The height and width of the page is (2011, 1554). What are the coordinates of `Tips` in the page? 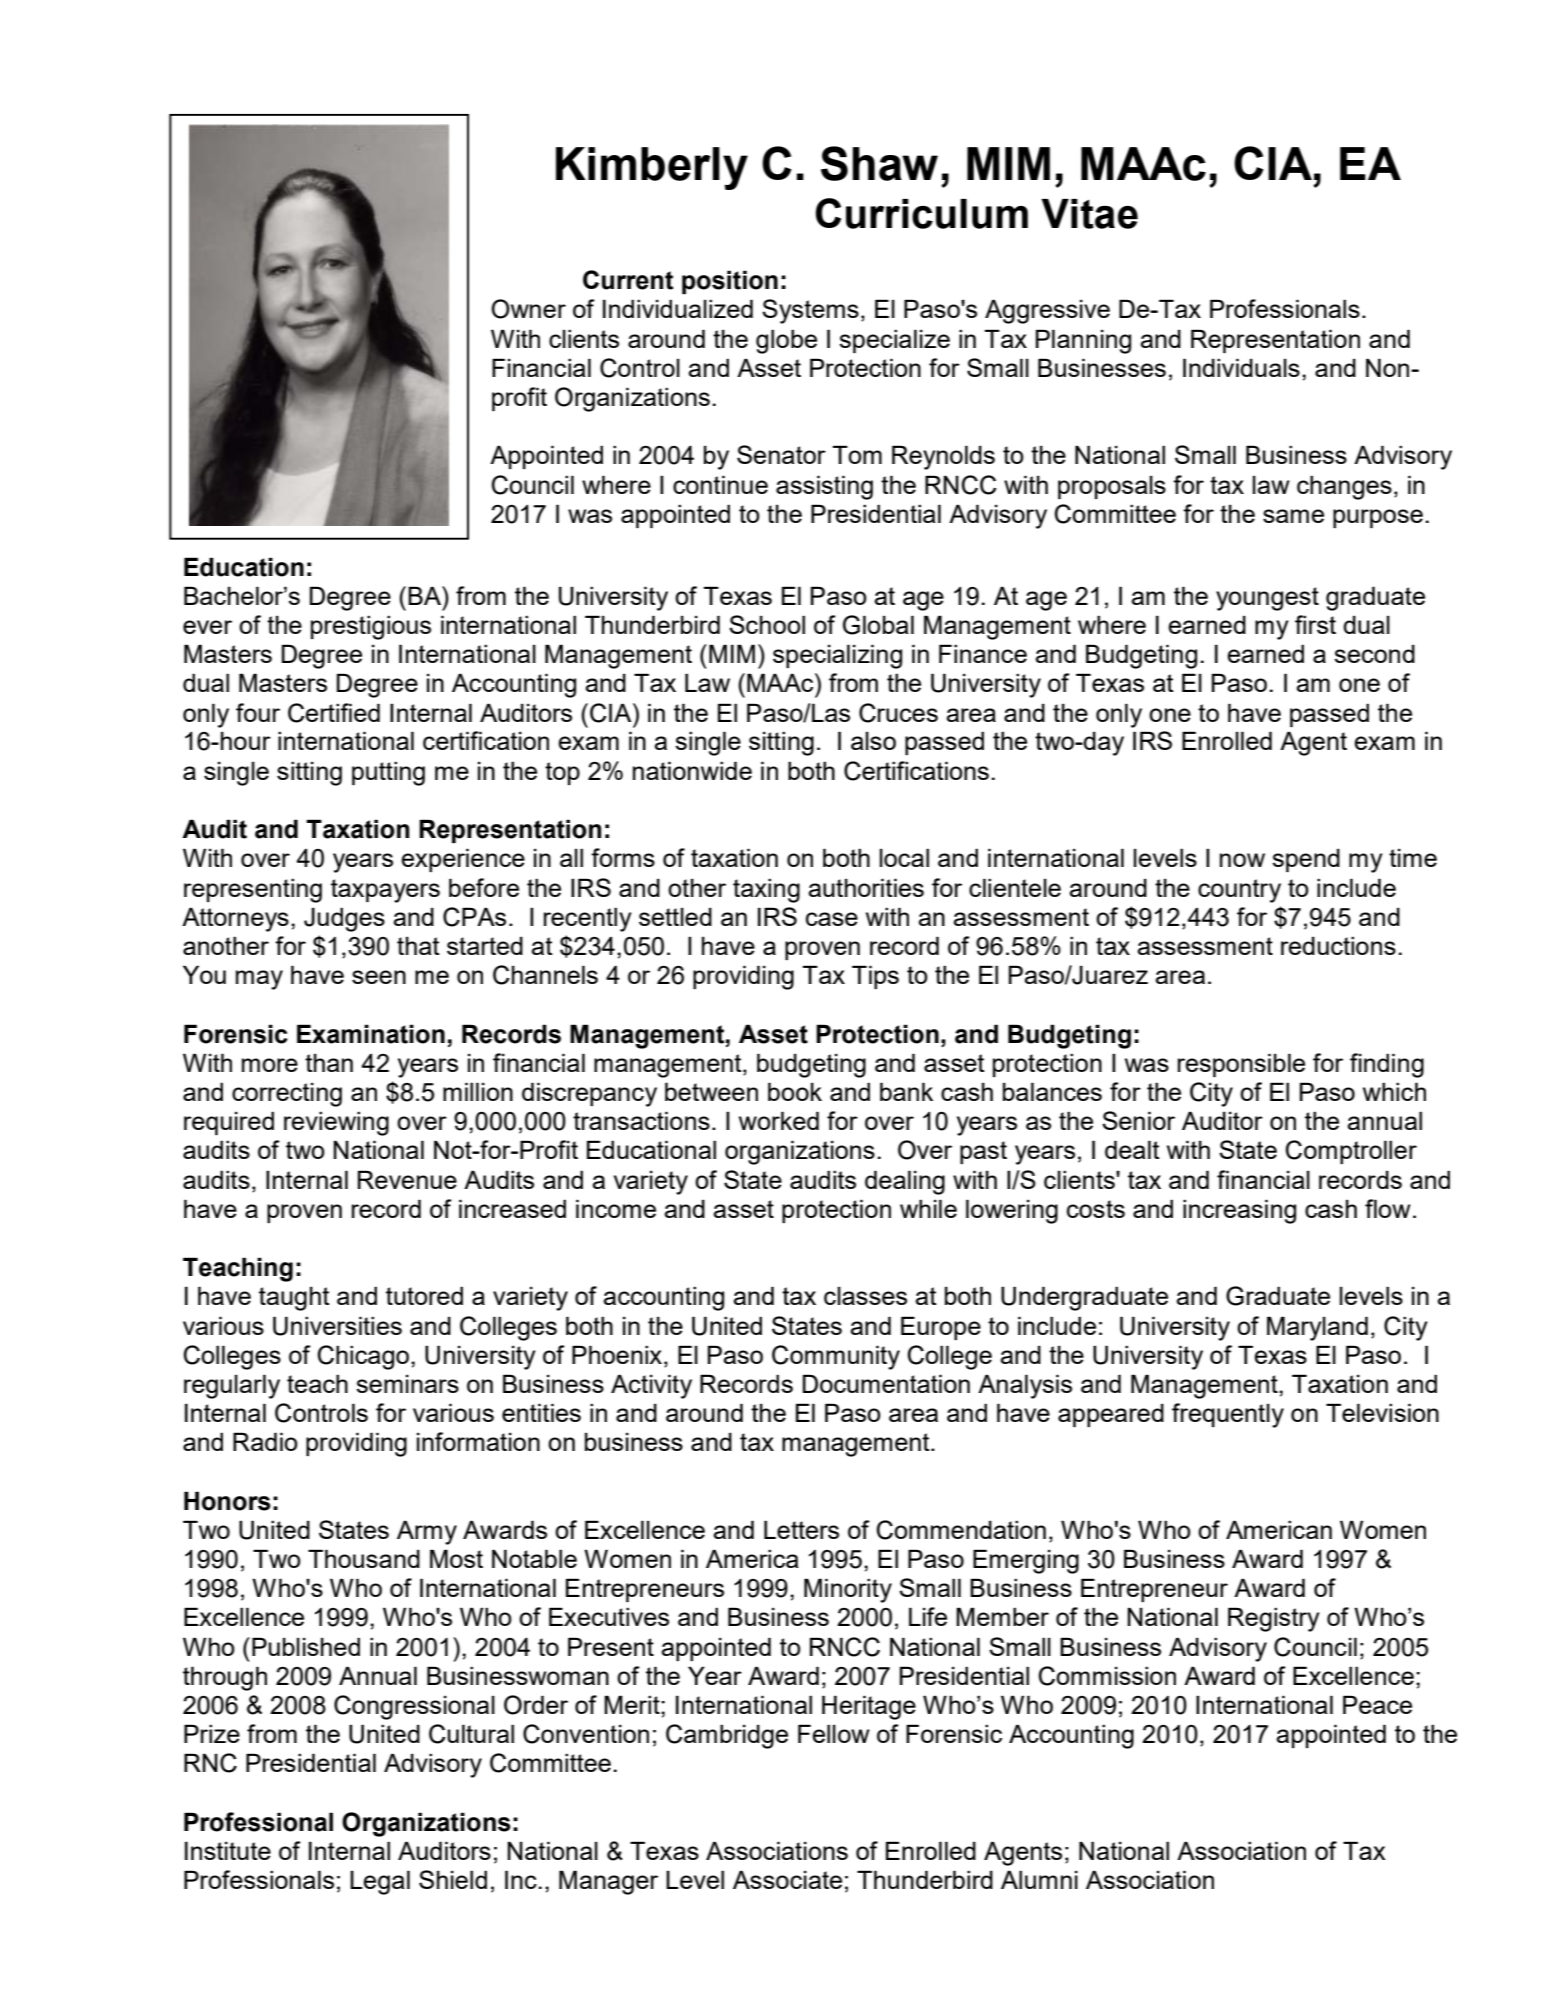 It's located at (875, 977).
